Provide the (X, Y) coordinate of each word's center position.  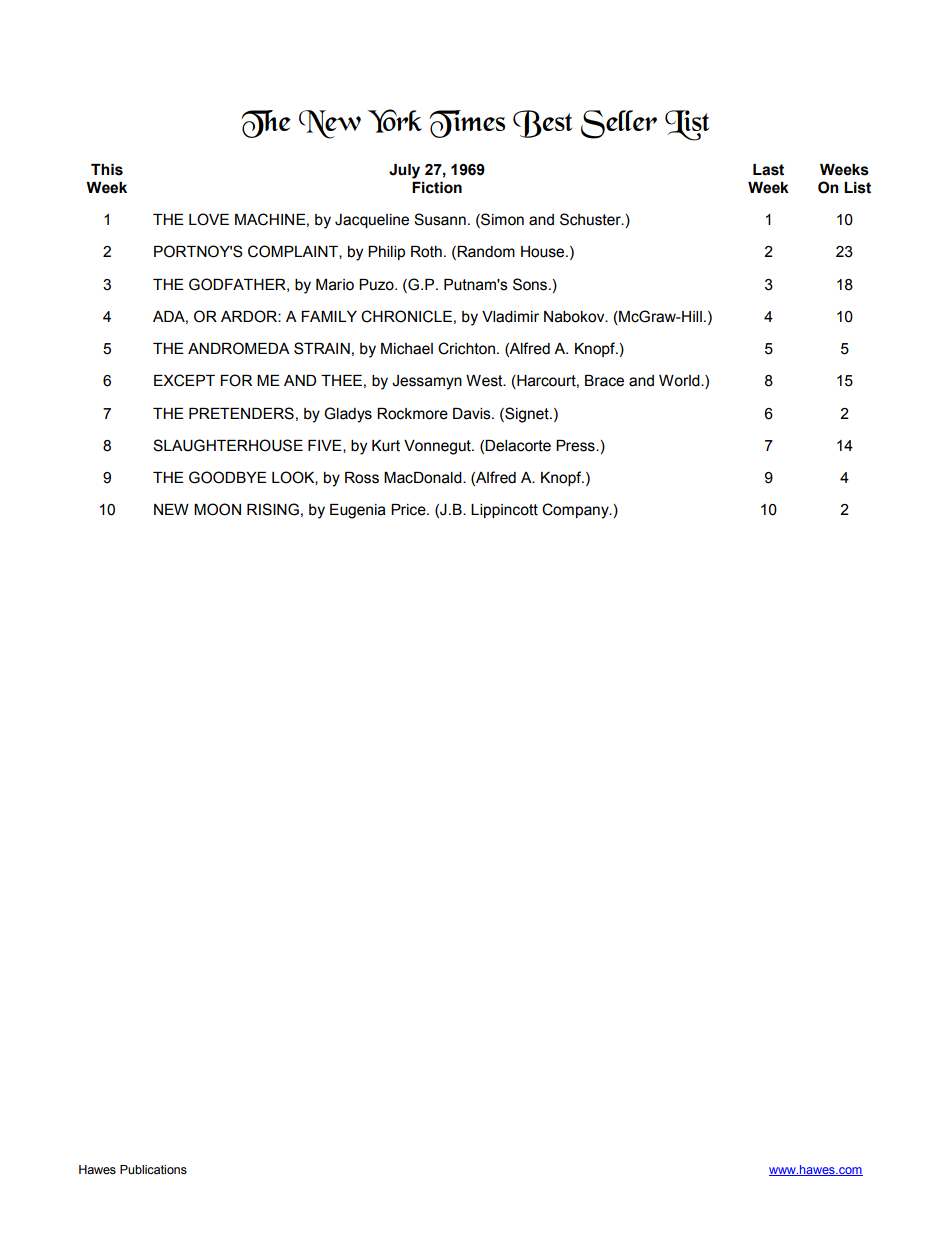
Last (768, 170)
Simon (501, 220)
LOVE (209, 219)
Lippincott (504, 511)
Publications (153, 1170)
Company (576, 511)
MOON (217, 509)
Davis (473, 414)
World (680, 381)
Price (409, 510)
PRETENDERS (241, 413)
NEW (171, 509)
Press (576, 446)
